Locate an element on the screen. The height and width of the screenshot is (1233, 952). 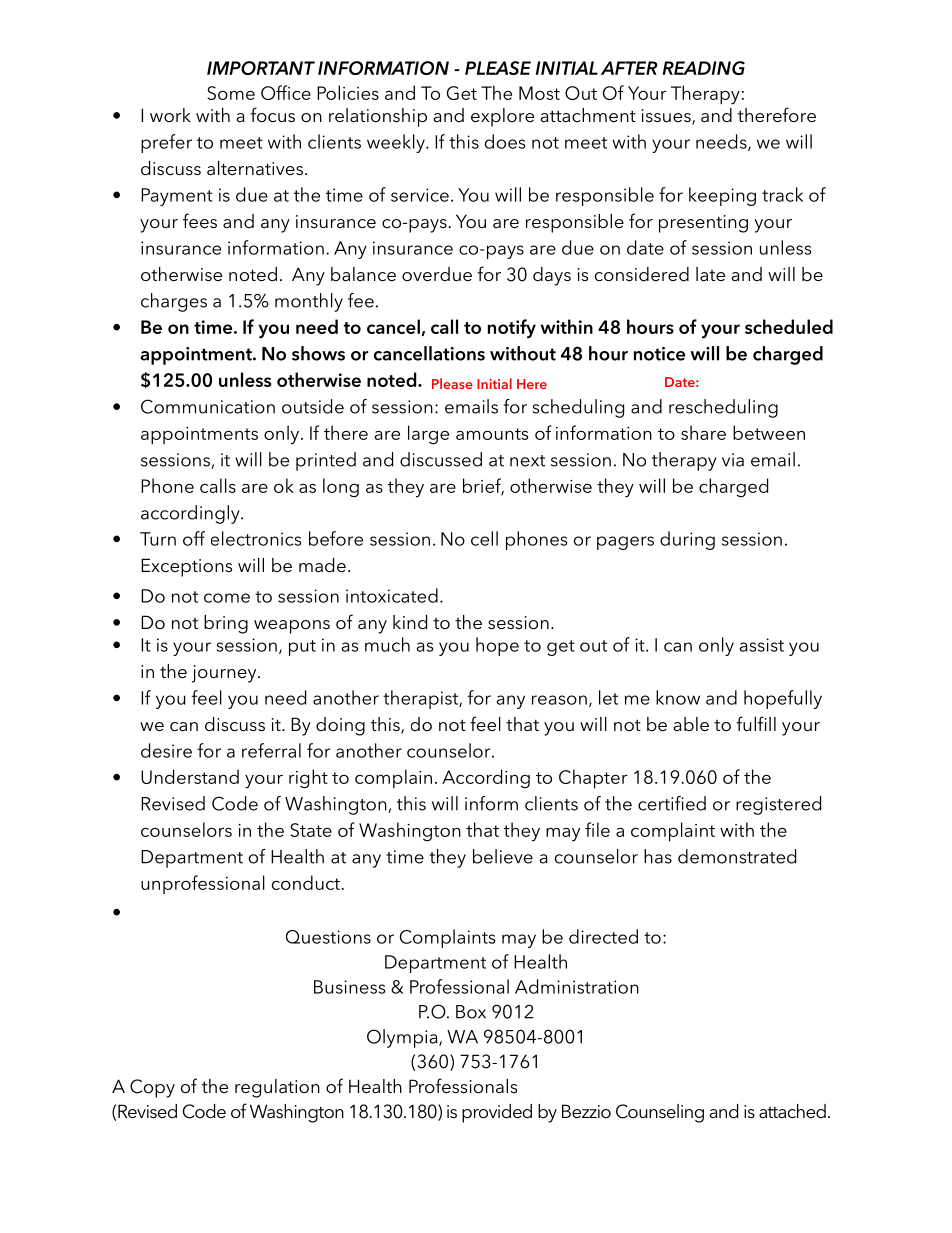
via is located at coordinates (733, 460).
